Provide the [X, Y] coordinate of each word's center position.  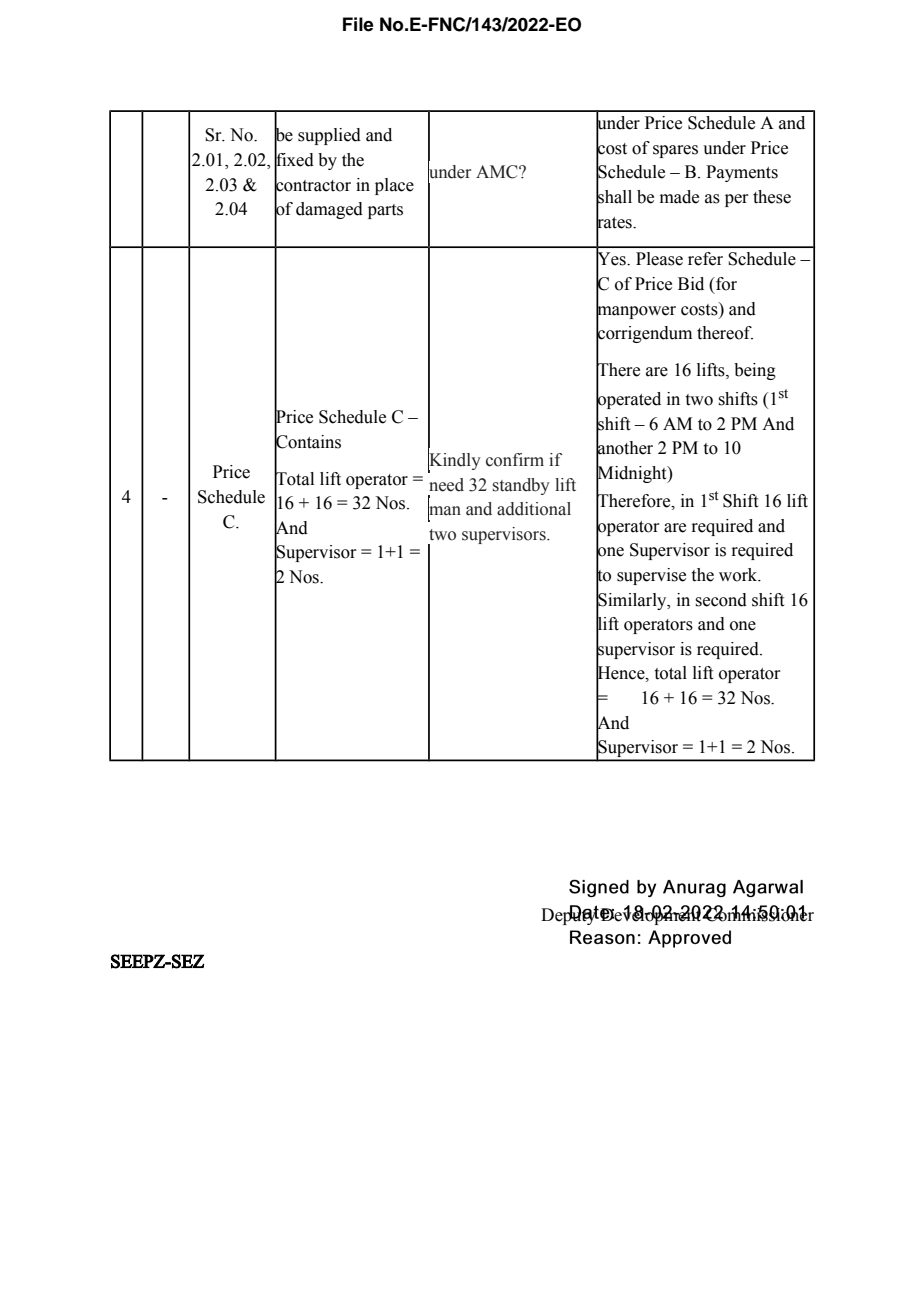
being [755, 371]
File [358, 24]
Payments [742, 173]
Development [651, 915]
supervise [651, 576]
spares [675, 151]
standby [521, 486]
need [446, 485]
